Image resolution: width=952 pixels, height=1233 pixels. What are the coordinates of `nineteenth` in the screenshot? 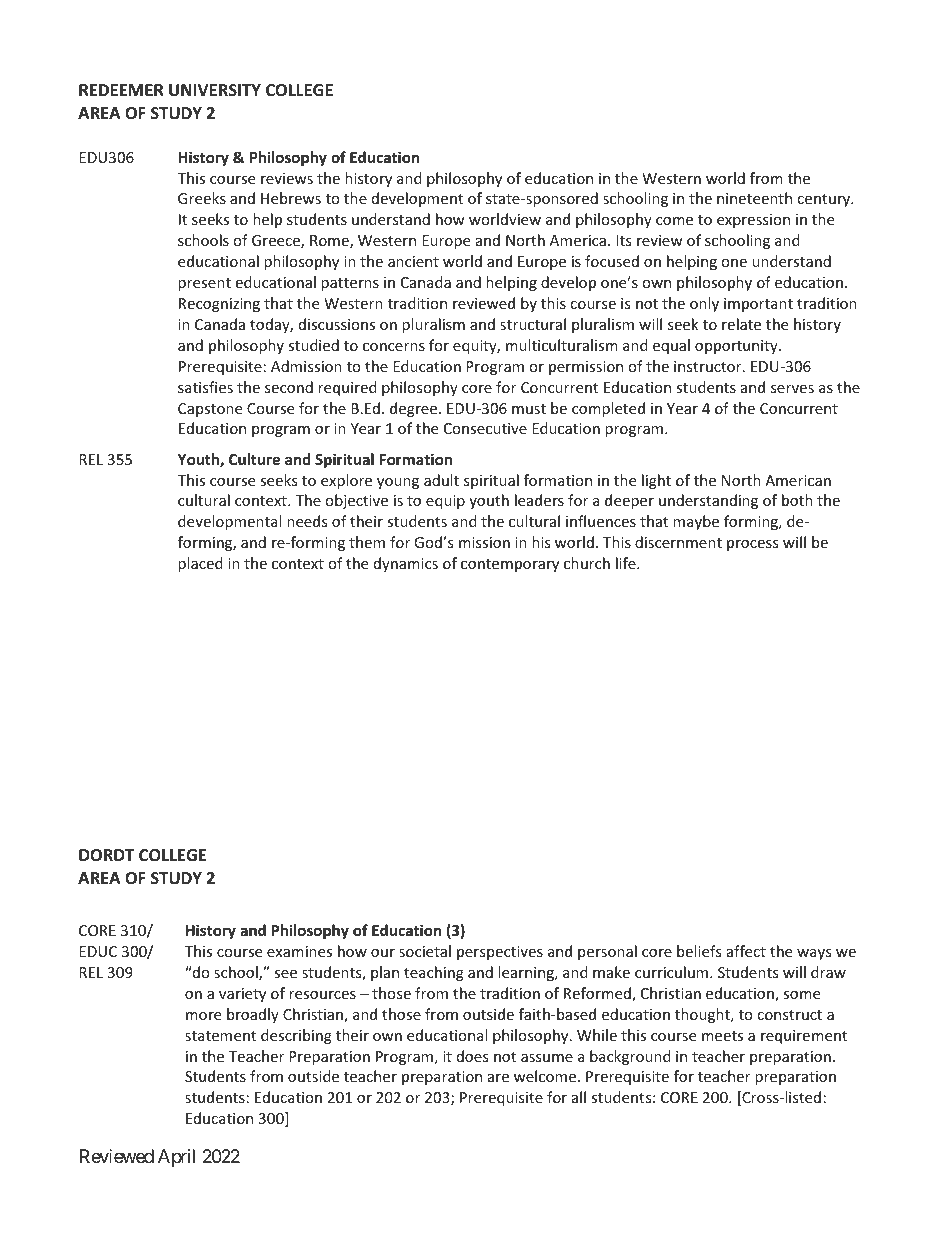 It's located at (754, 198).
